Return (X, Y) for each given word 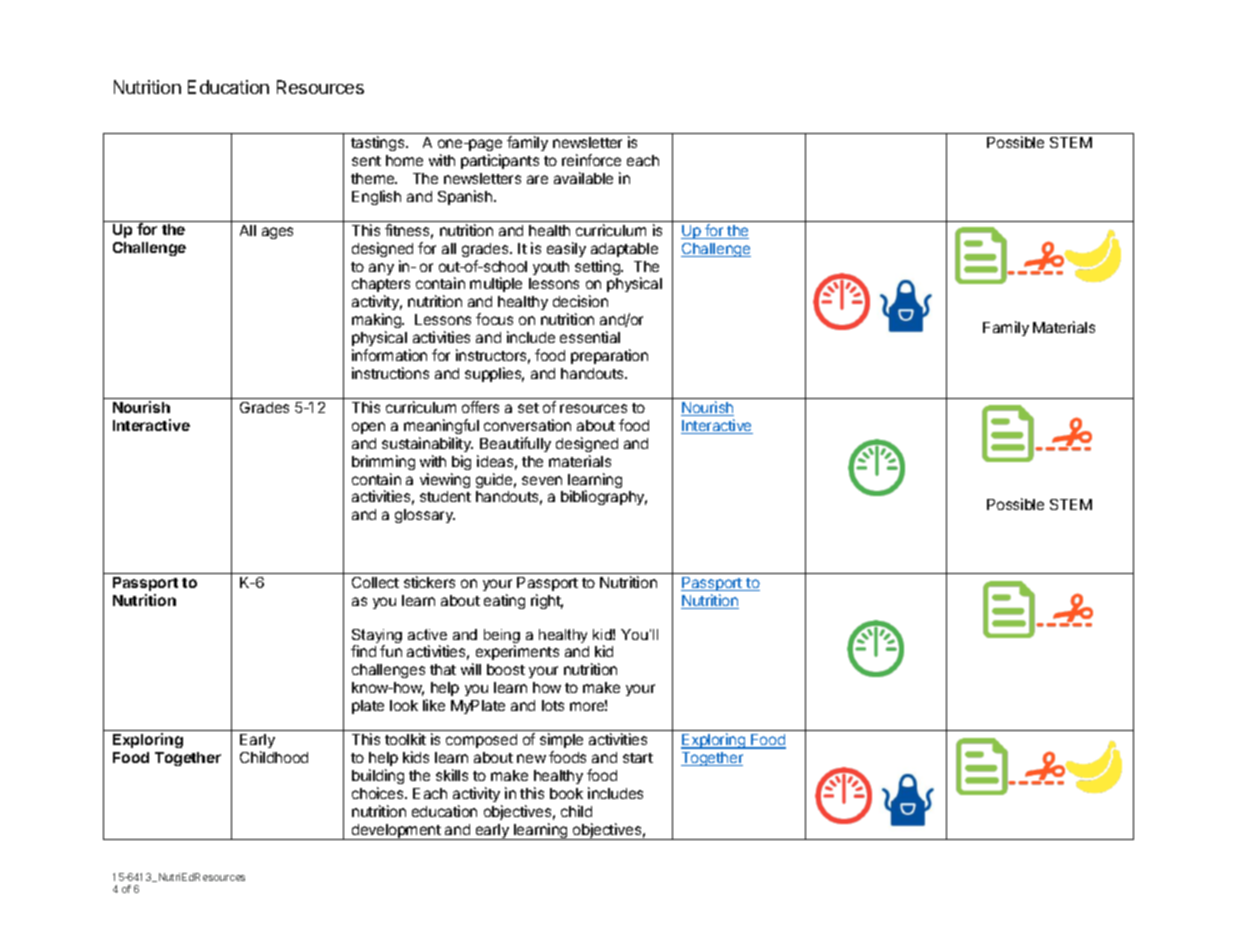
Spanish (466, 197)
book (566, 793)
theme (374, 178)
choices (379, 793)
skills (452, 775)
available (583, 178)
